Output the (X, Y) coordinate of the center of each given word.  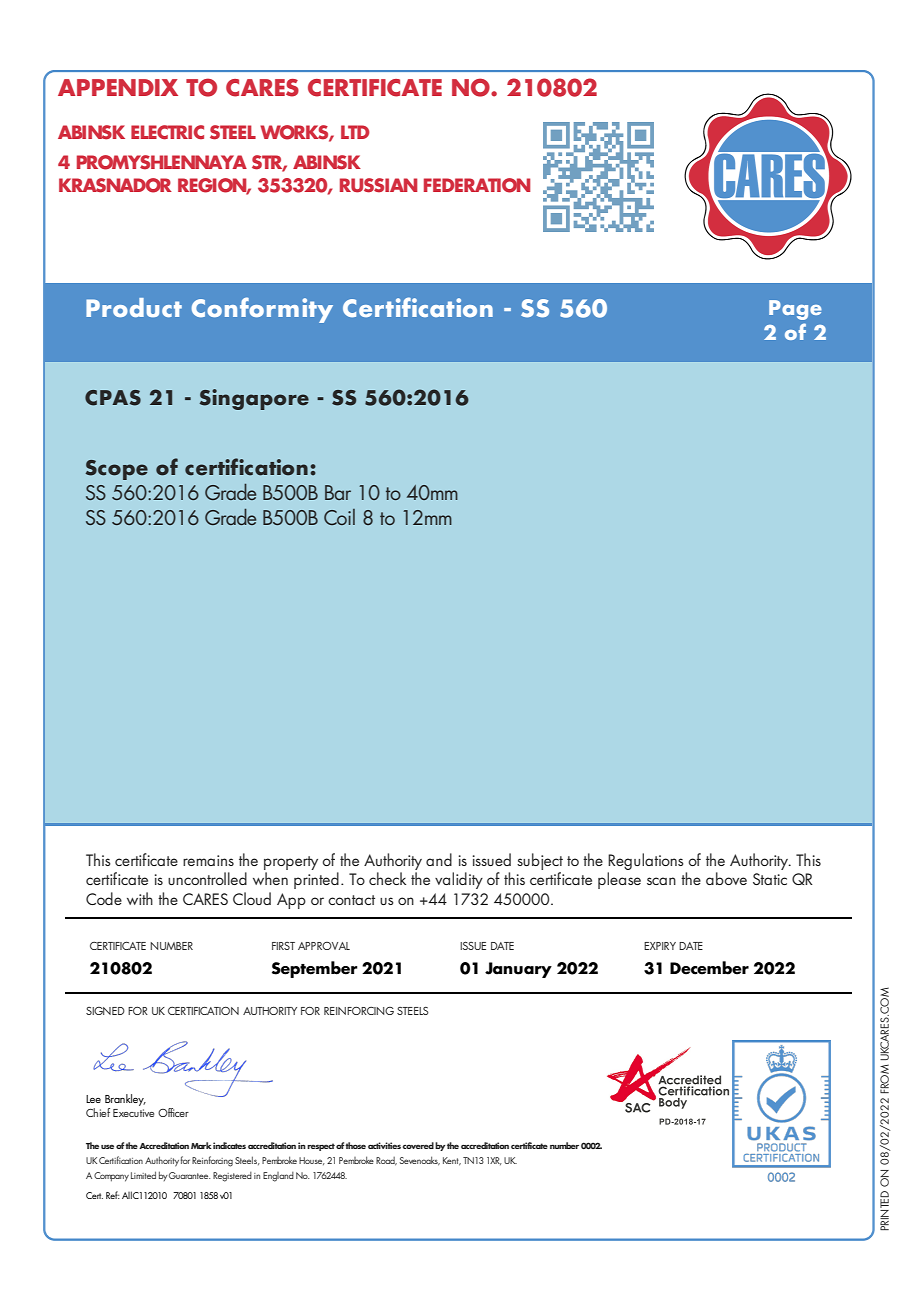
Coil (339, 517)
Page (795, 310)
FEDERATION (477, 185)
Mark (201, 1145)
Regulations (646, 861)
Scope (116, 470)
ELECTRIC (167, 132)
